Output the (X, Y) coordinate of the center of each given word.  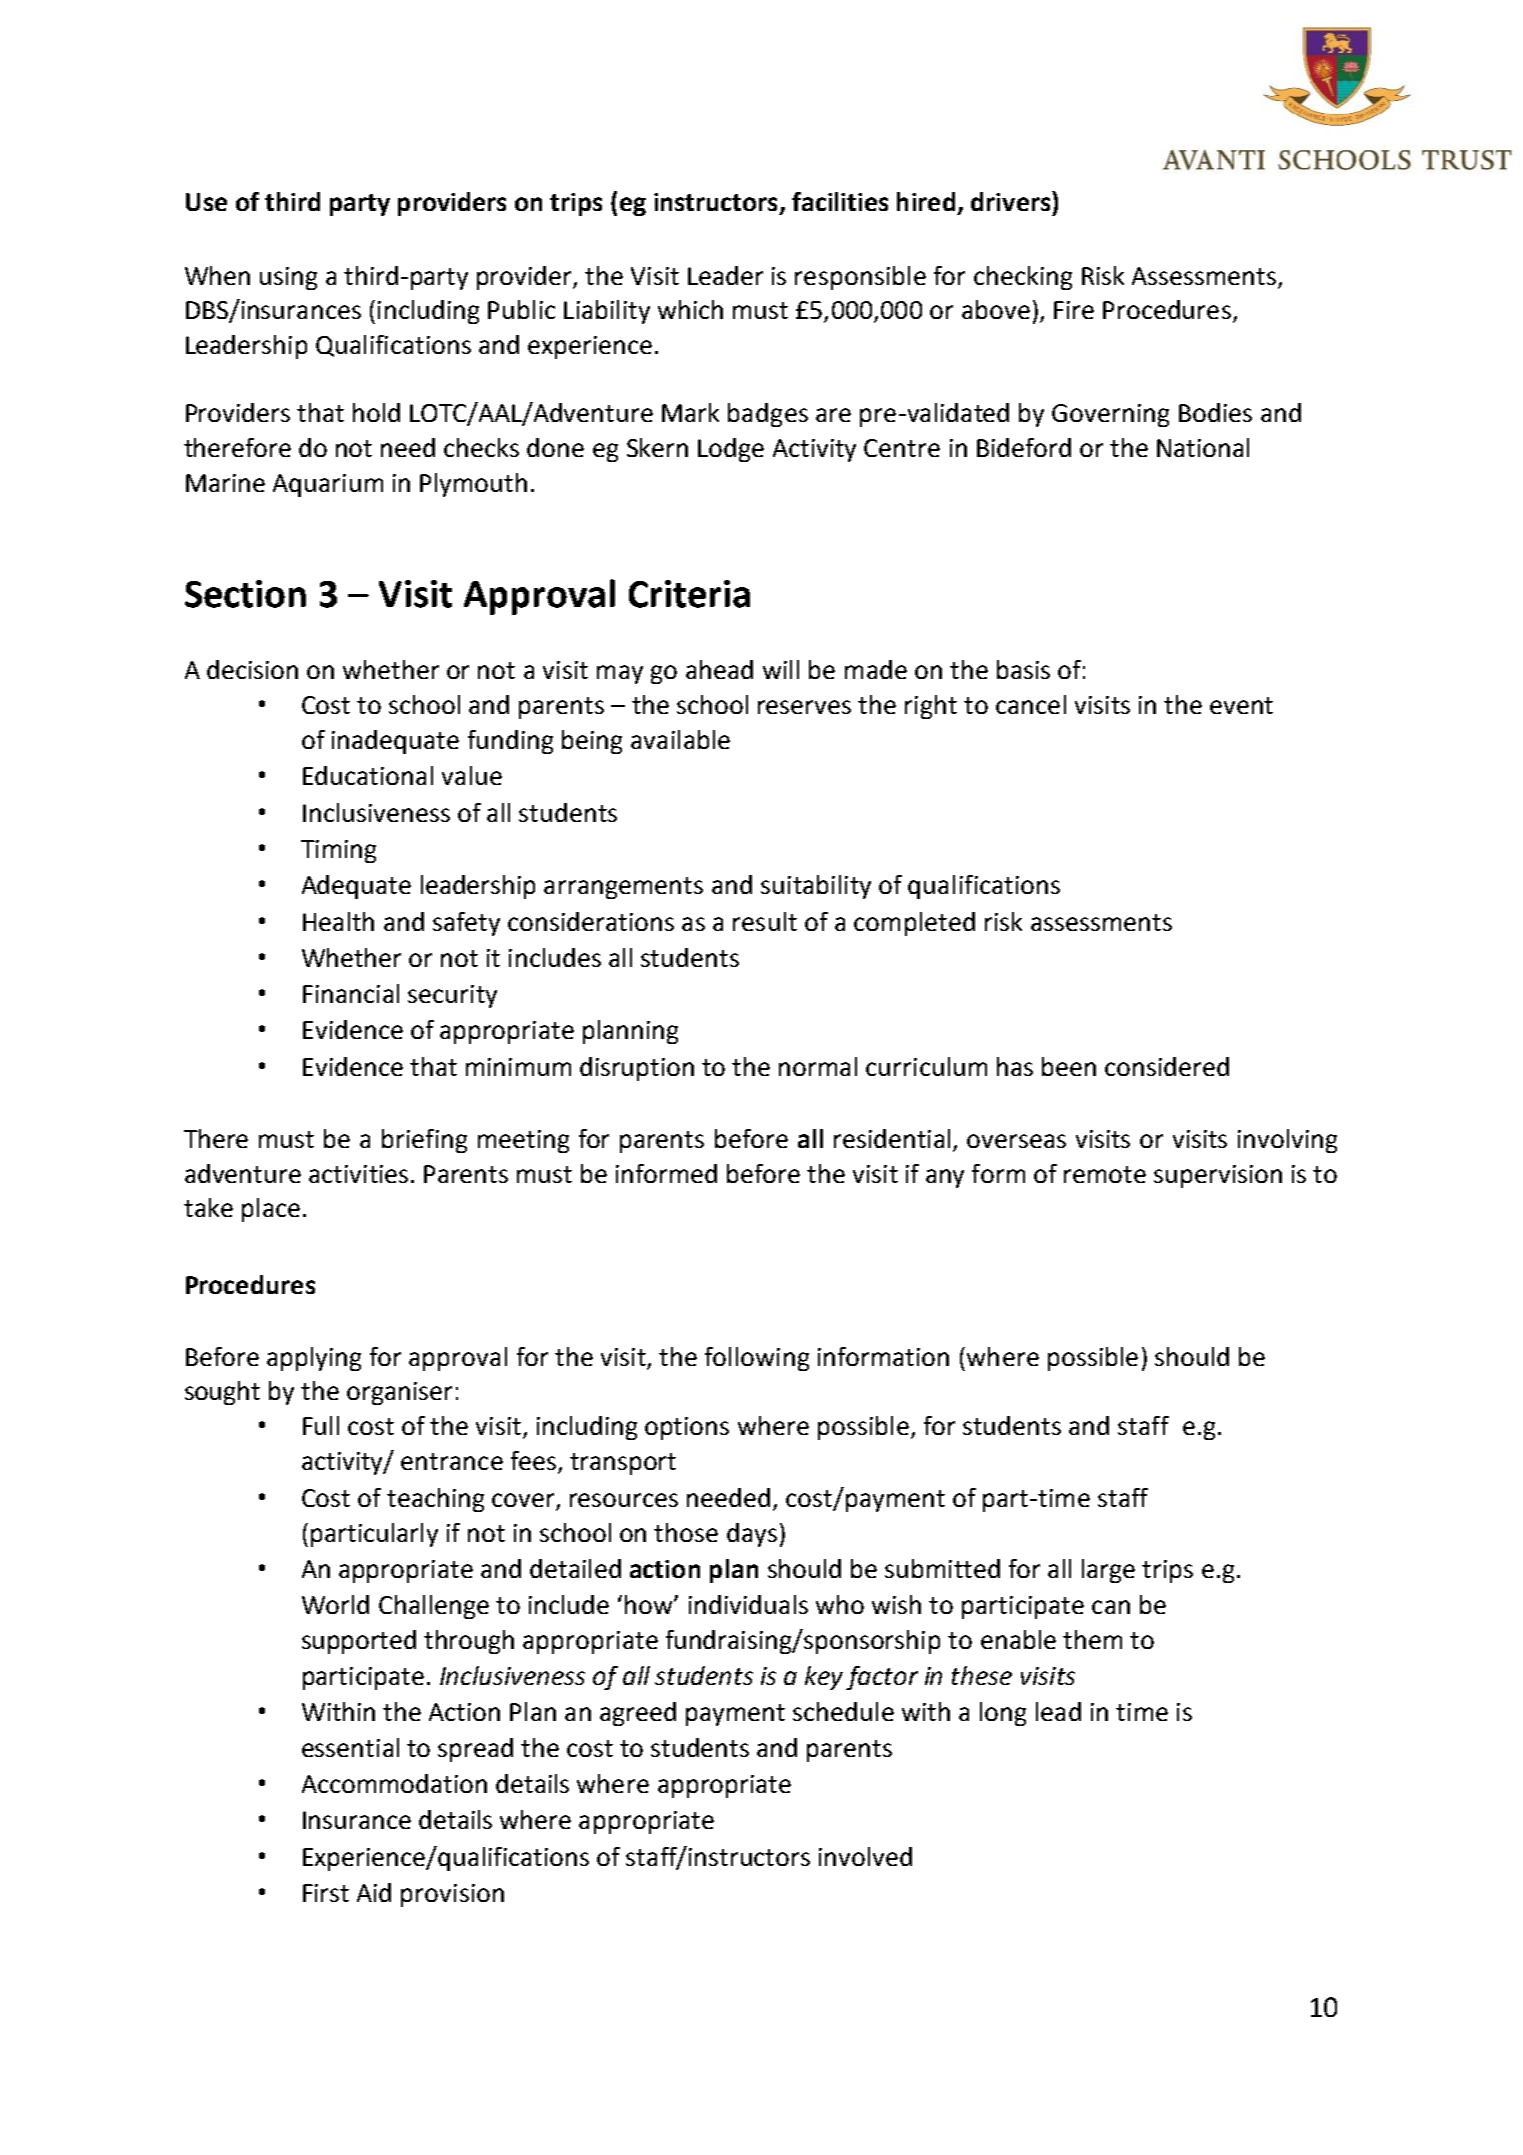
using (288, 278)
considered (1167, 1066)
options (687, 1428)
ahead (719, 669)
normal (818, 1066)
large (1108, 1571)
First (326, 1893)
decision (252, 669)
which (690, 309)
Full (321, 1425)
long (1003, 1714)
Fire (1074, 310)
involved (865, 1856)
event (1241, 705)
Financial (351, 993)
